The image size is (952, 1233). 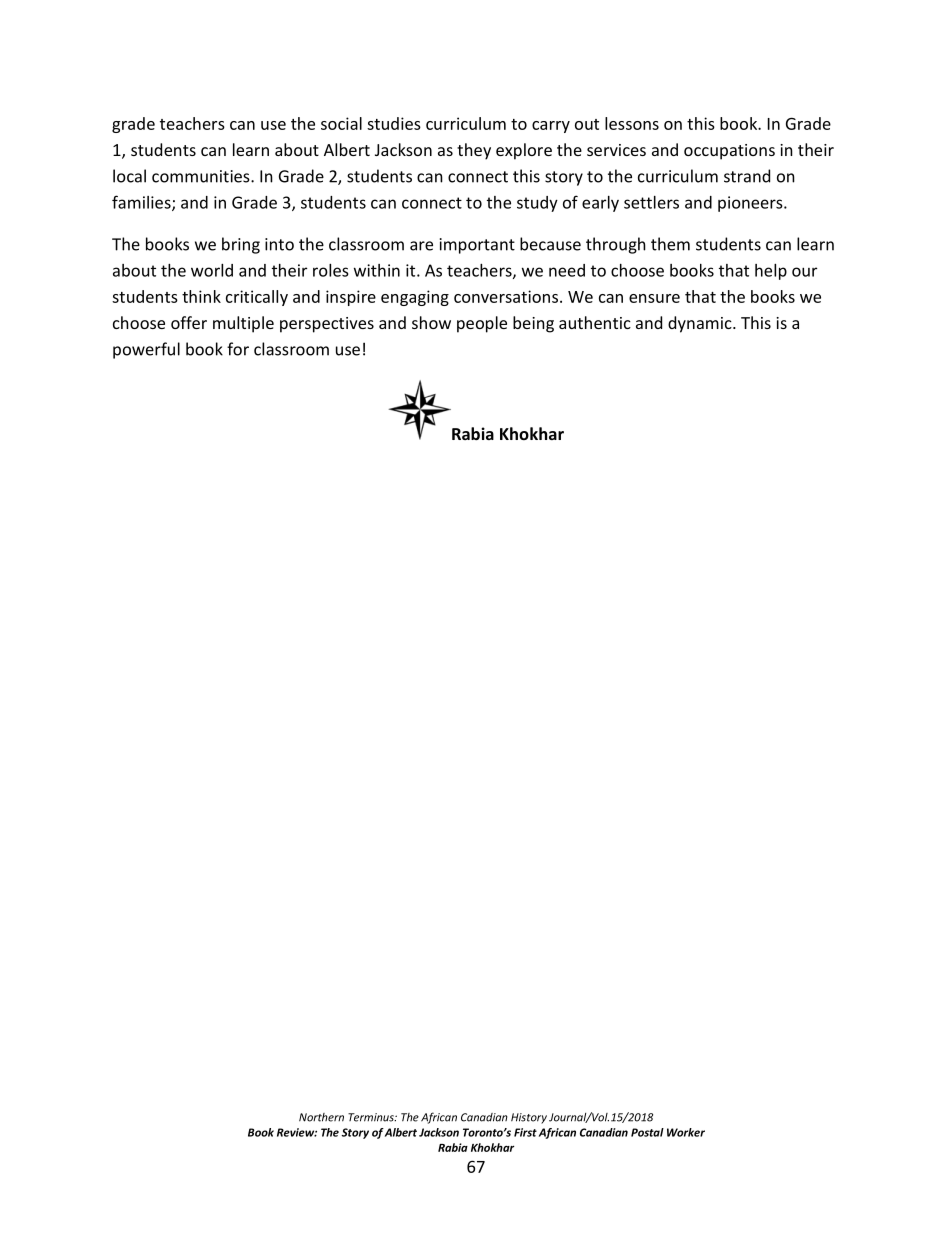 I want to click on for, so click(x=238, y=349).
